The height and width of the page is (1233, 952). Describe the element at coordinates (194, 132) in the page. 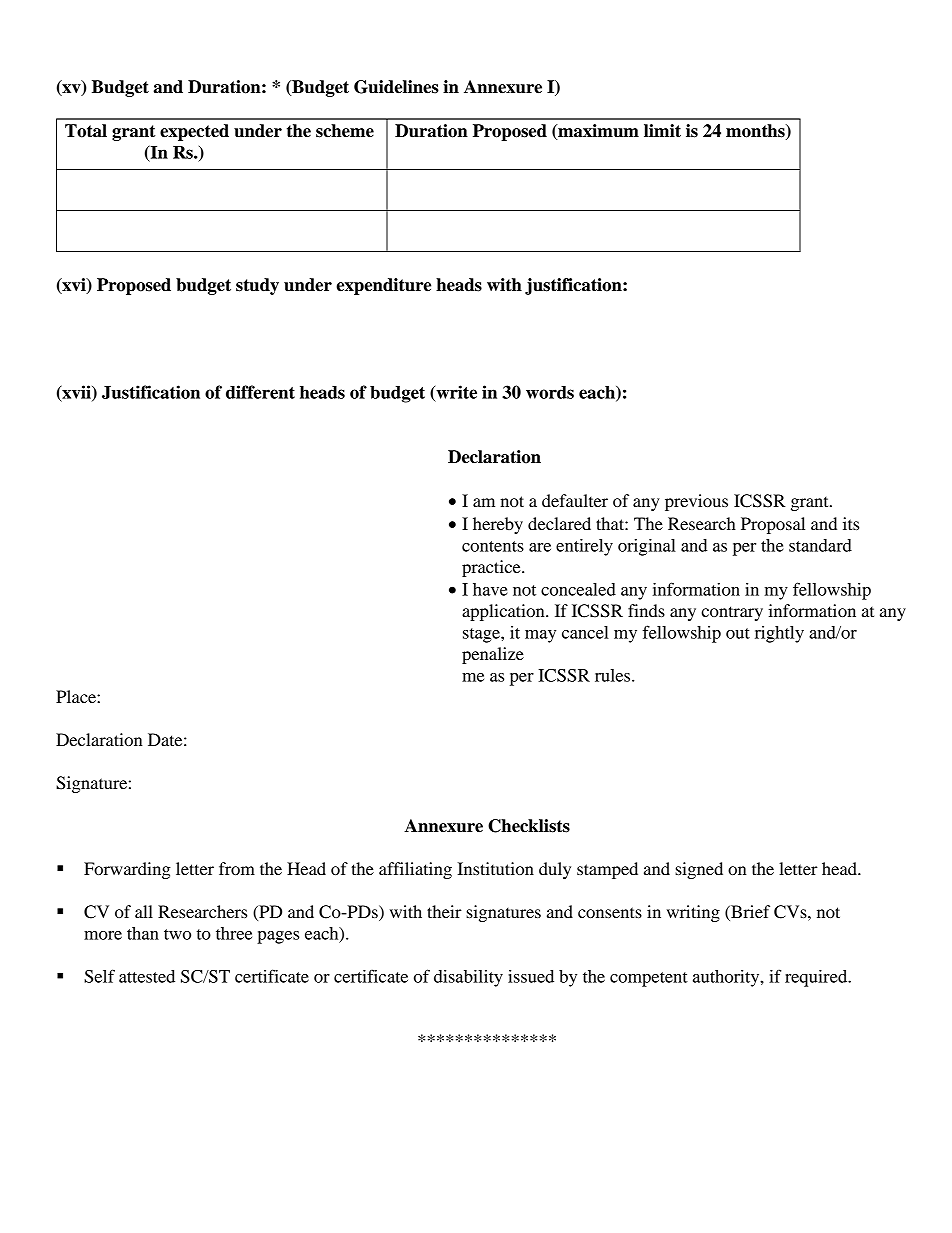

I see `expected` at that location.
